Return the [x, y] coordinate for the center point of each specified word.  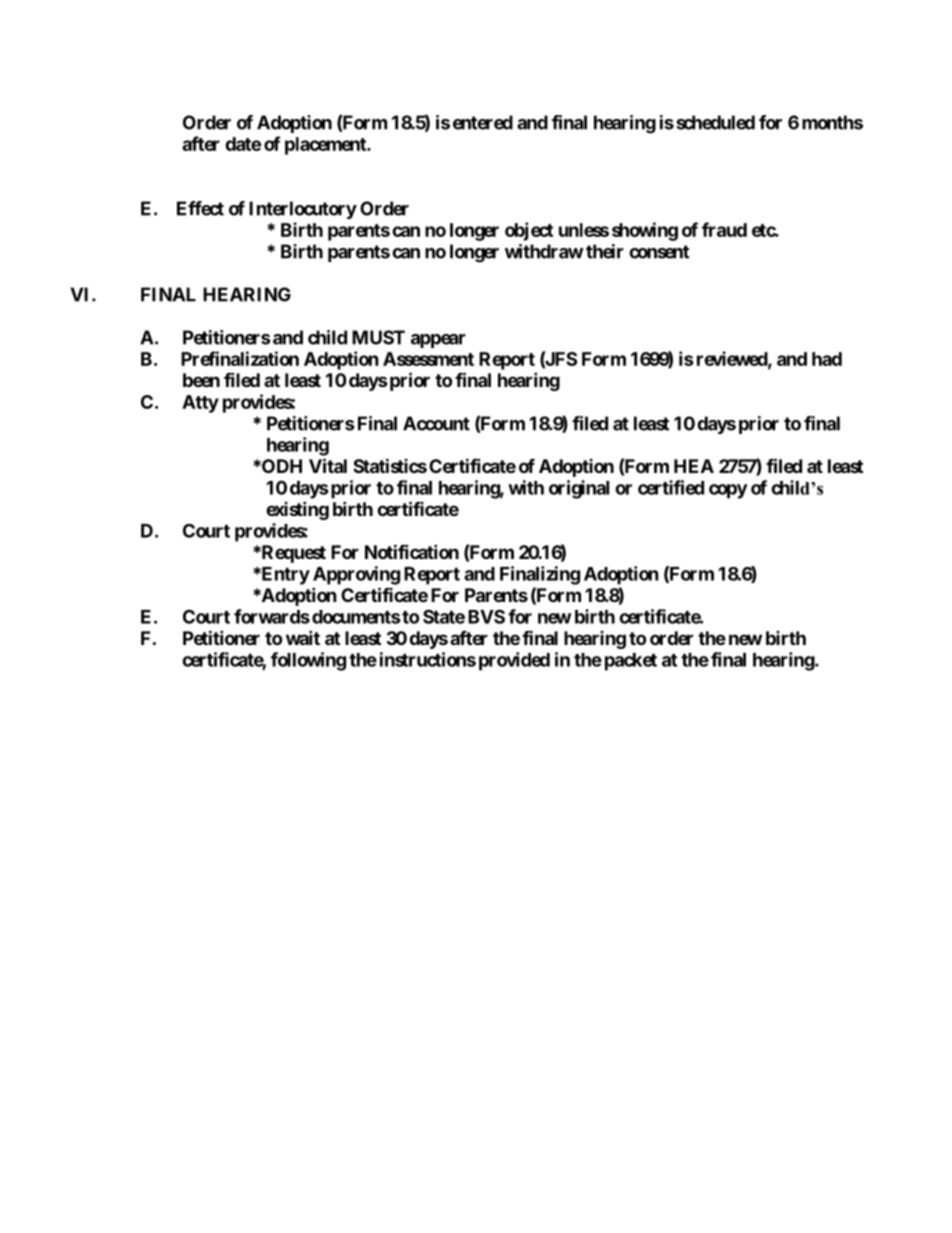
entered [483, 122]
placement [326, 146]
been [201, 380]
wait [303, 637]
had [827, 359]
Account [436, 423]
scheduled [715, 122]
